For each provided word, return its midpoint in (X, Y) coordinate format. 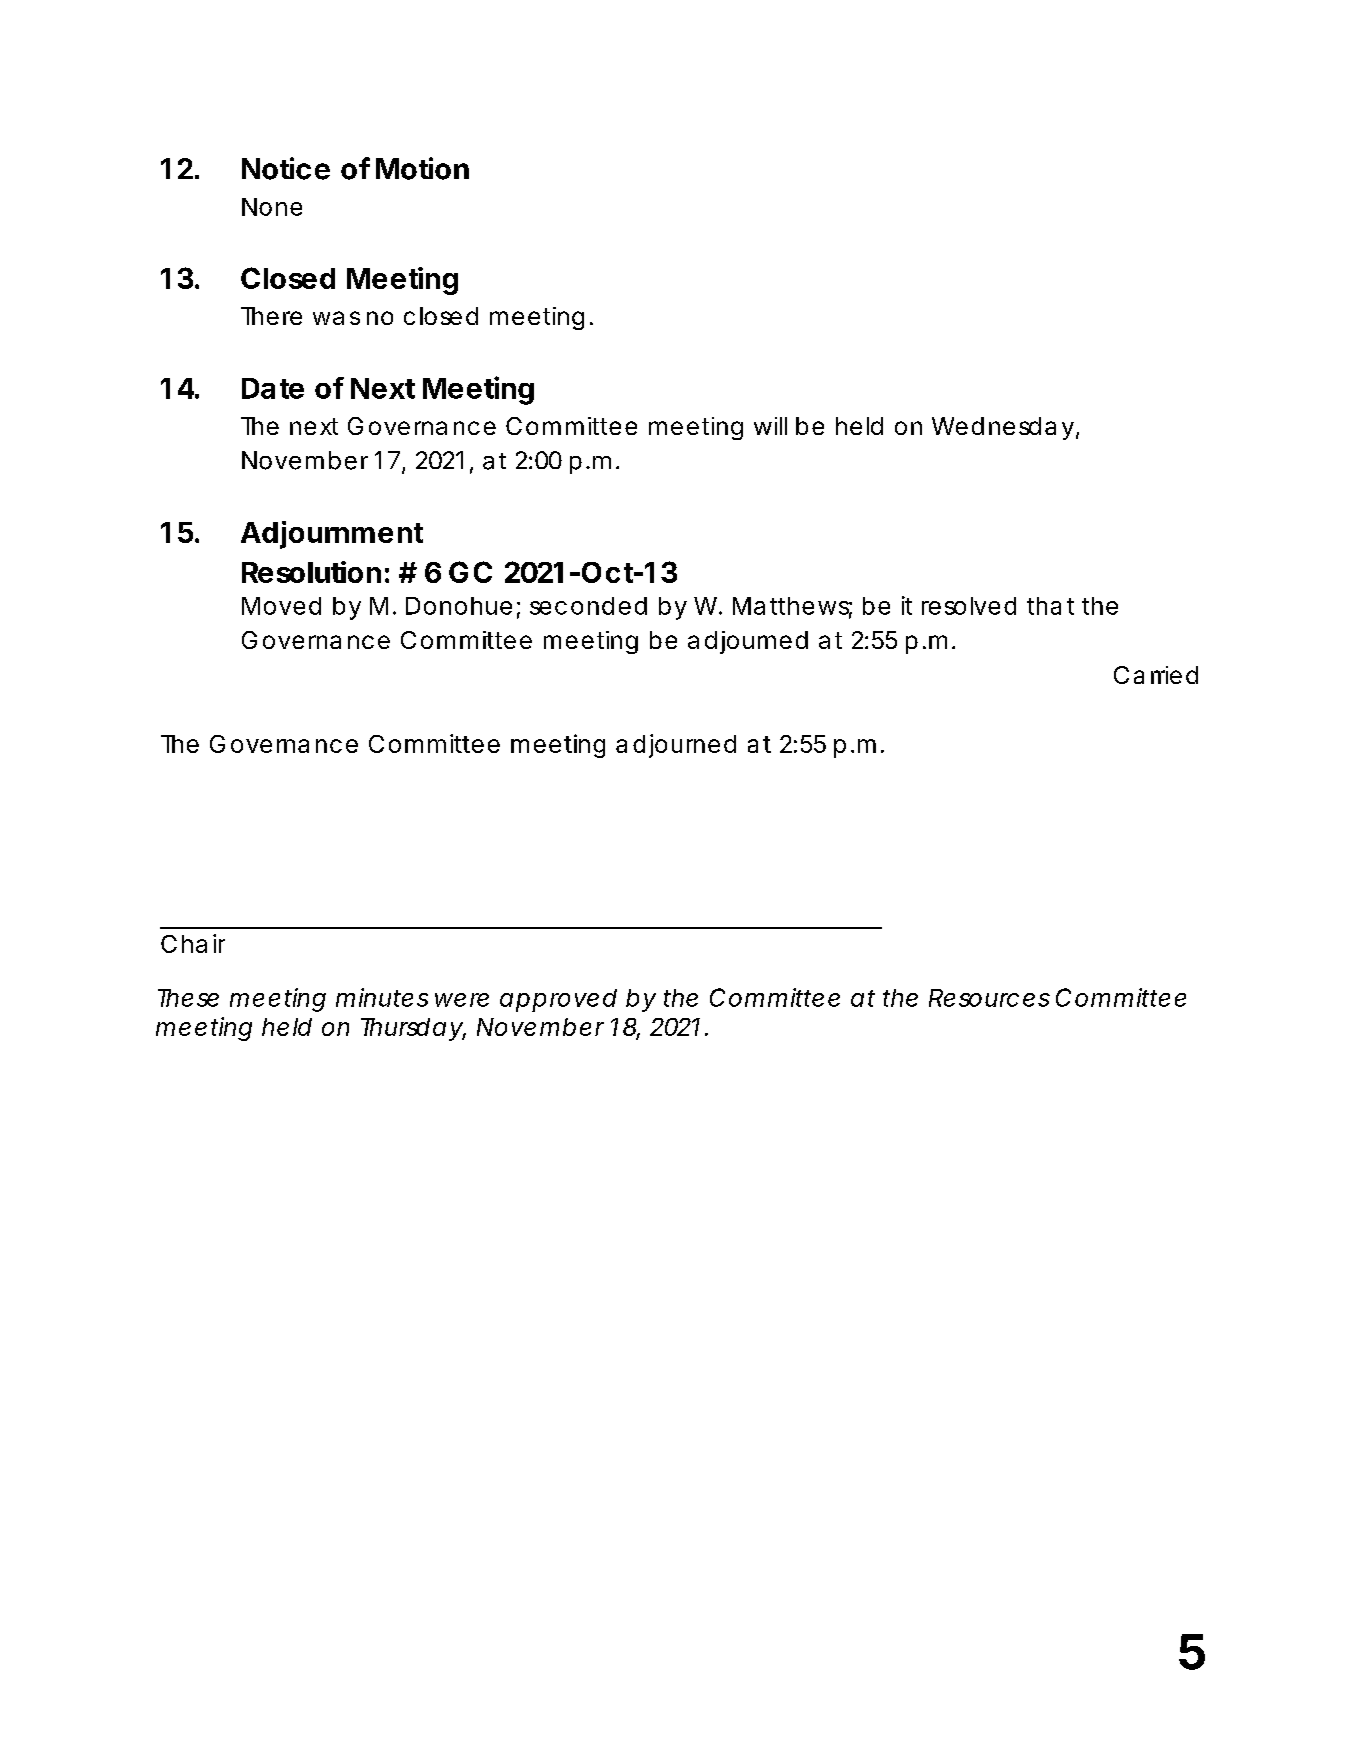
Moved (281, 606)
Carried (1156, 675)
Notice (286, 168)
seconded (588, 606)
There (271, 316)
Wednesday (1005, 428)
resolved (969, 606)
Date (273, 388)
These (188, 998)
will (770, 426)
